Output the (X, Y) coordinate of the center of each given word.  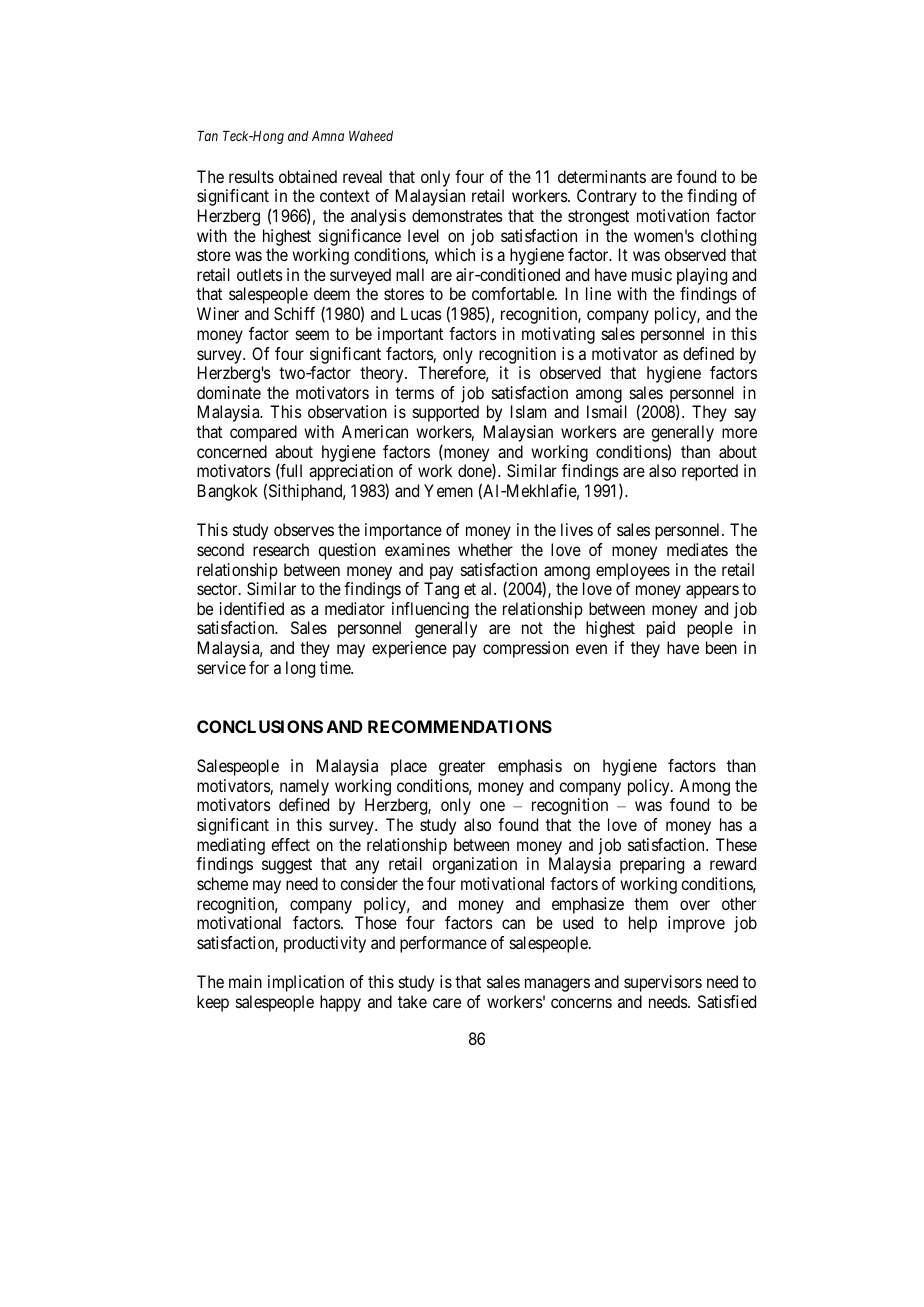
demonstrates (457, 215)
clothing (728, 237)
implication (306, 983)
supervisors (663, 983)
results (251, 176)
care (447, 1003)
